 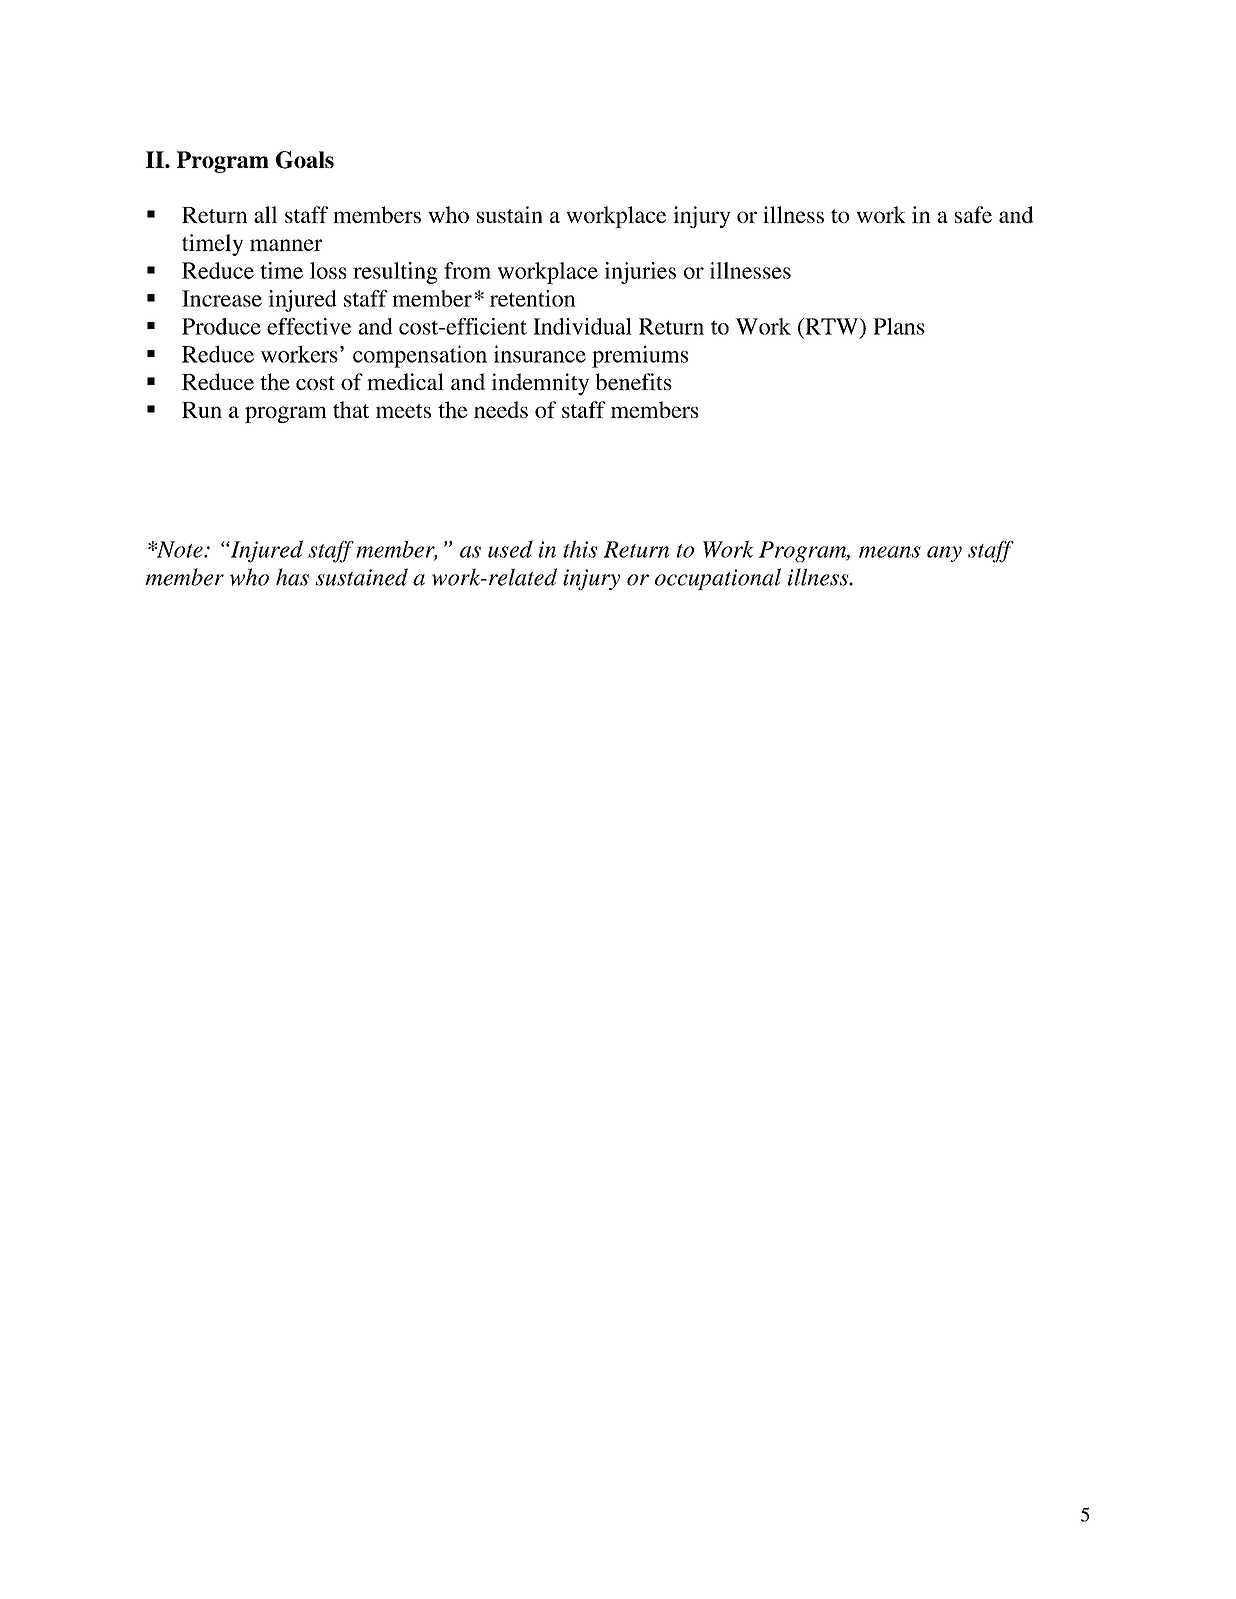 I want to click on all, so click(x=266, y=214).
